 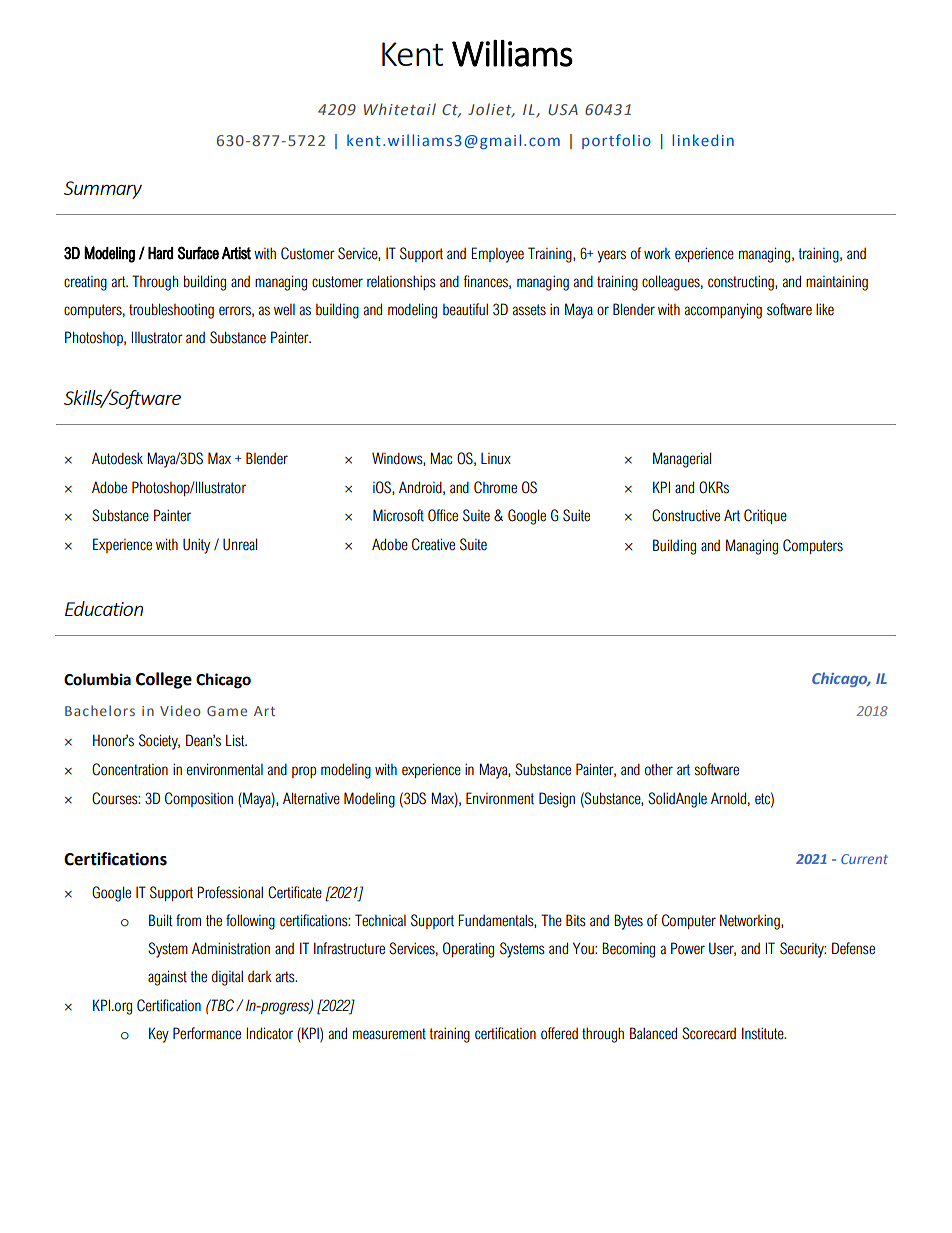 I want to click on beautiful, so click(x=465, y=309).
